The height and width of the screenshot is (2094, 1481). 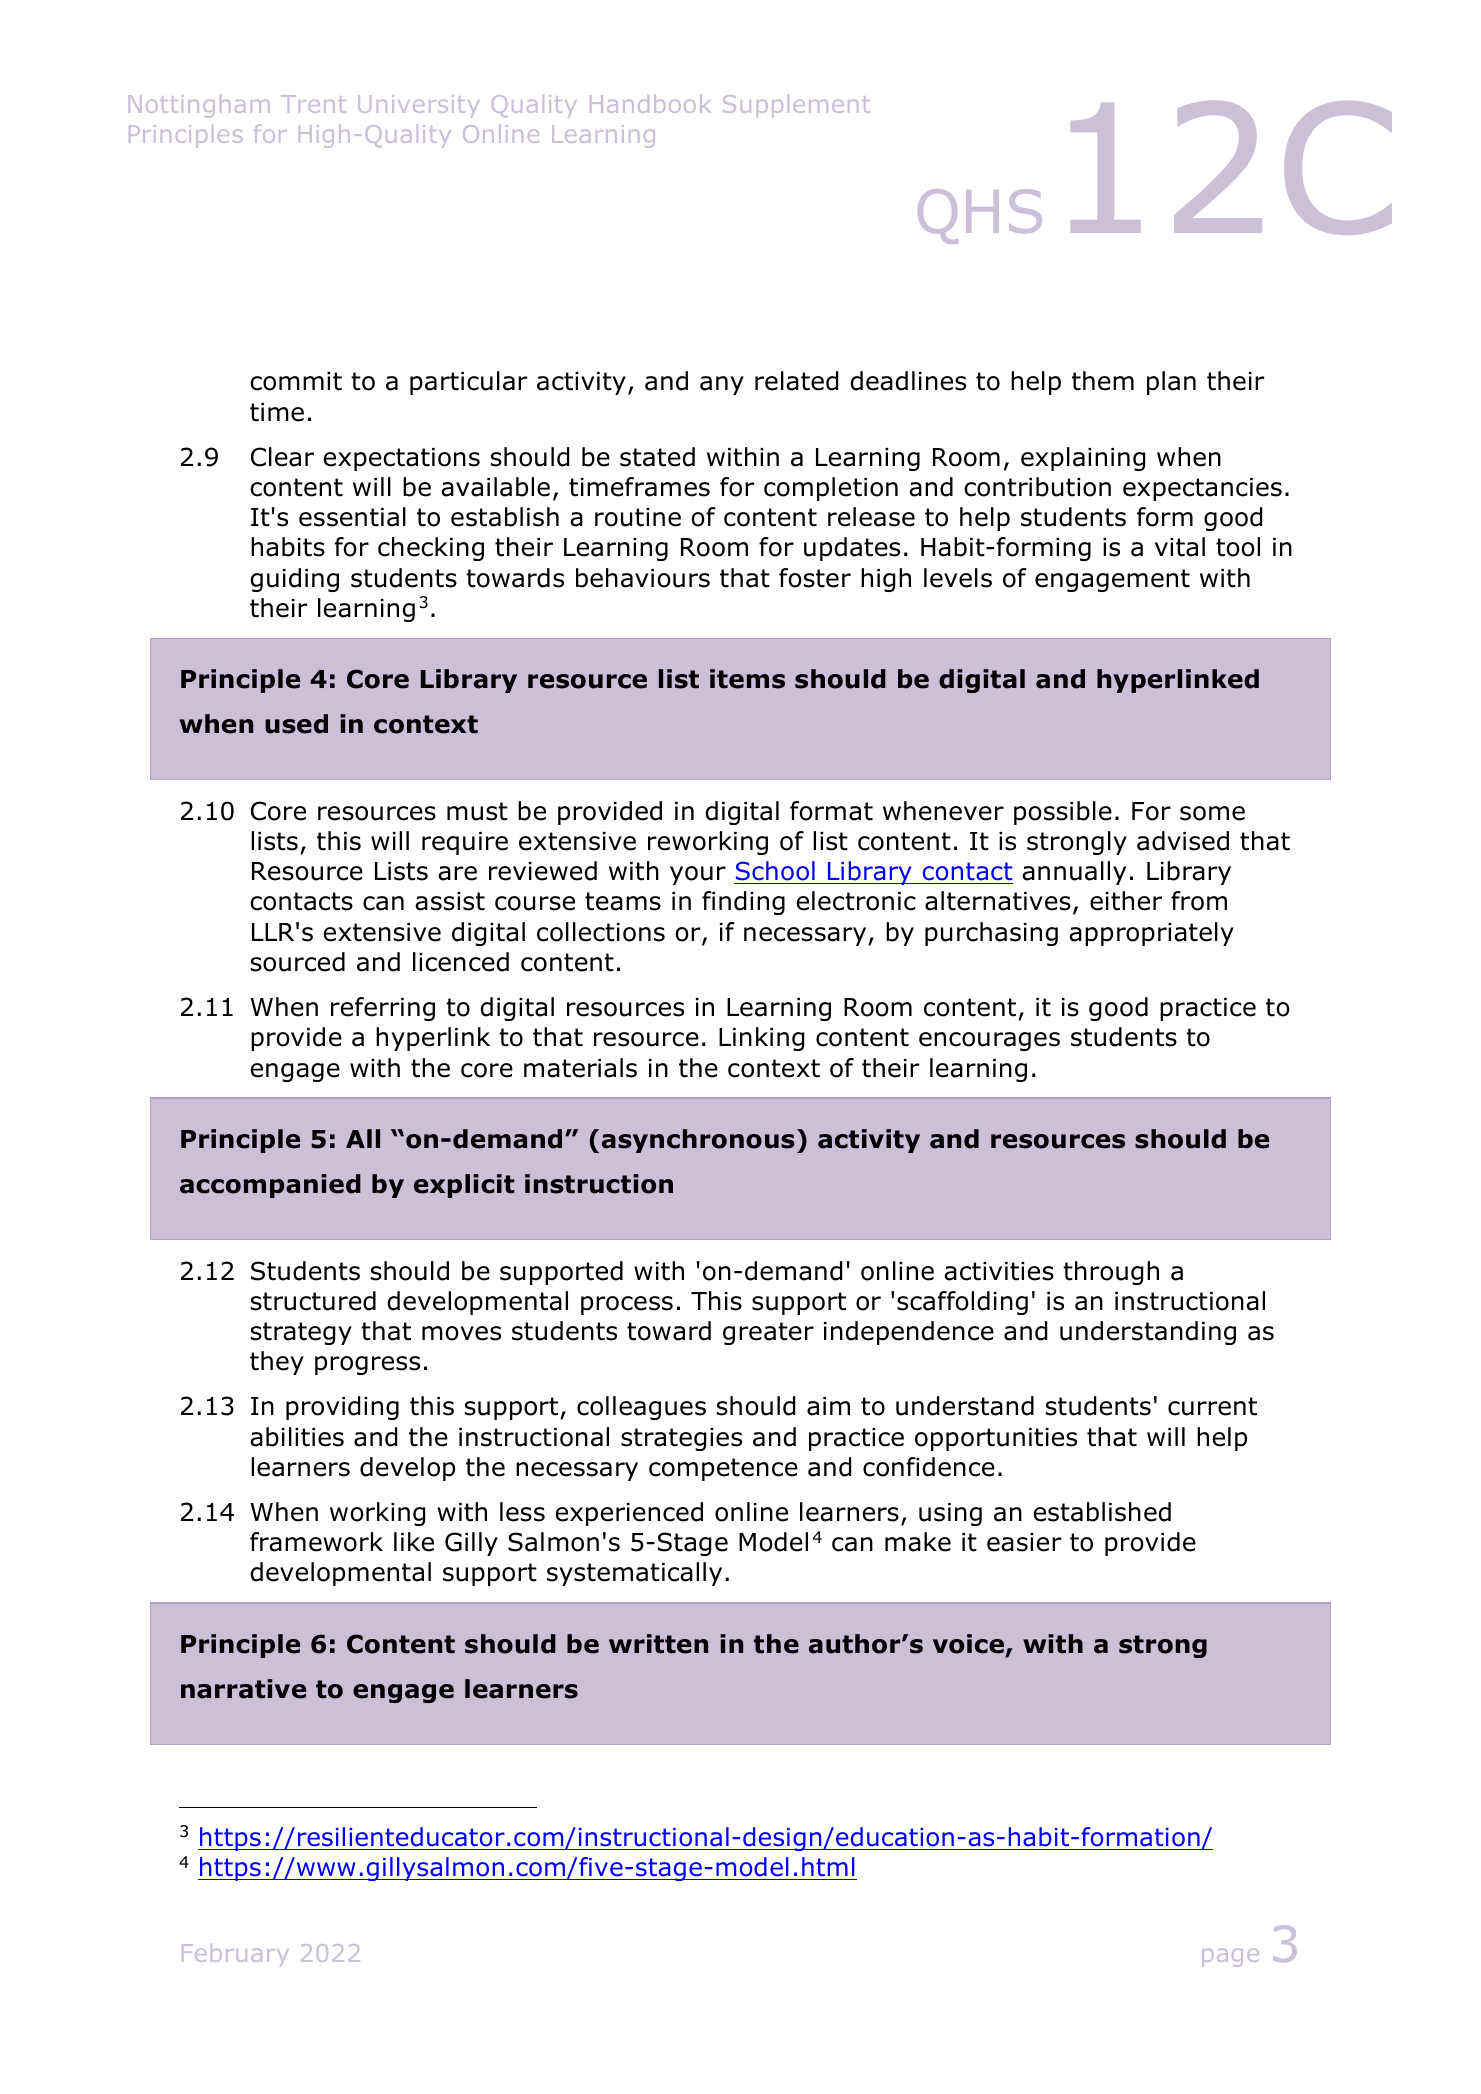 What do you see at coordinates (313, 104) in the screenshot?
I see `Trent` at bounding box center [313, 104].
